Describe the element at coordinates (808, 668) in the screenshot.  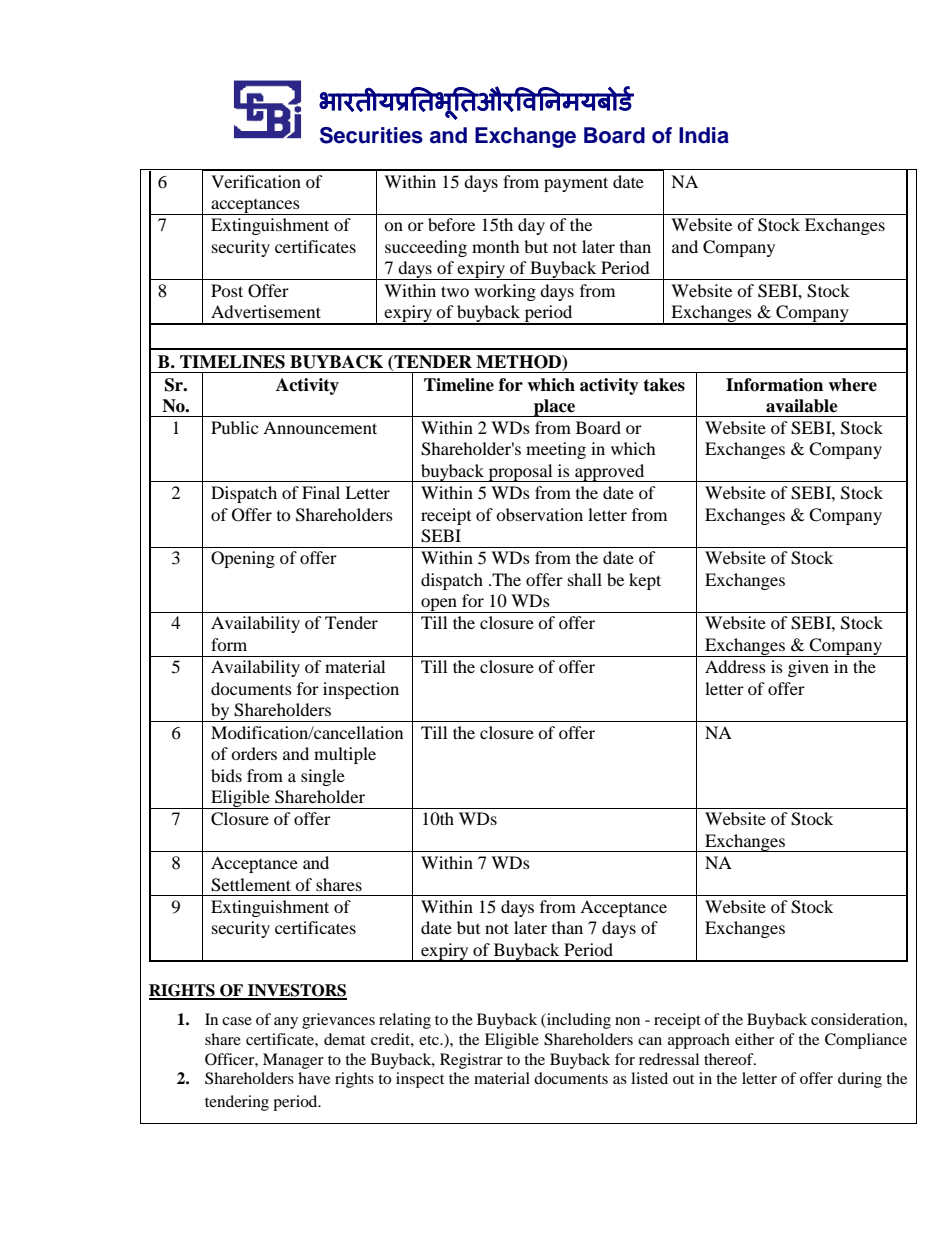
I see `given` at that location.
